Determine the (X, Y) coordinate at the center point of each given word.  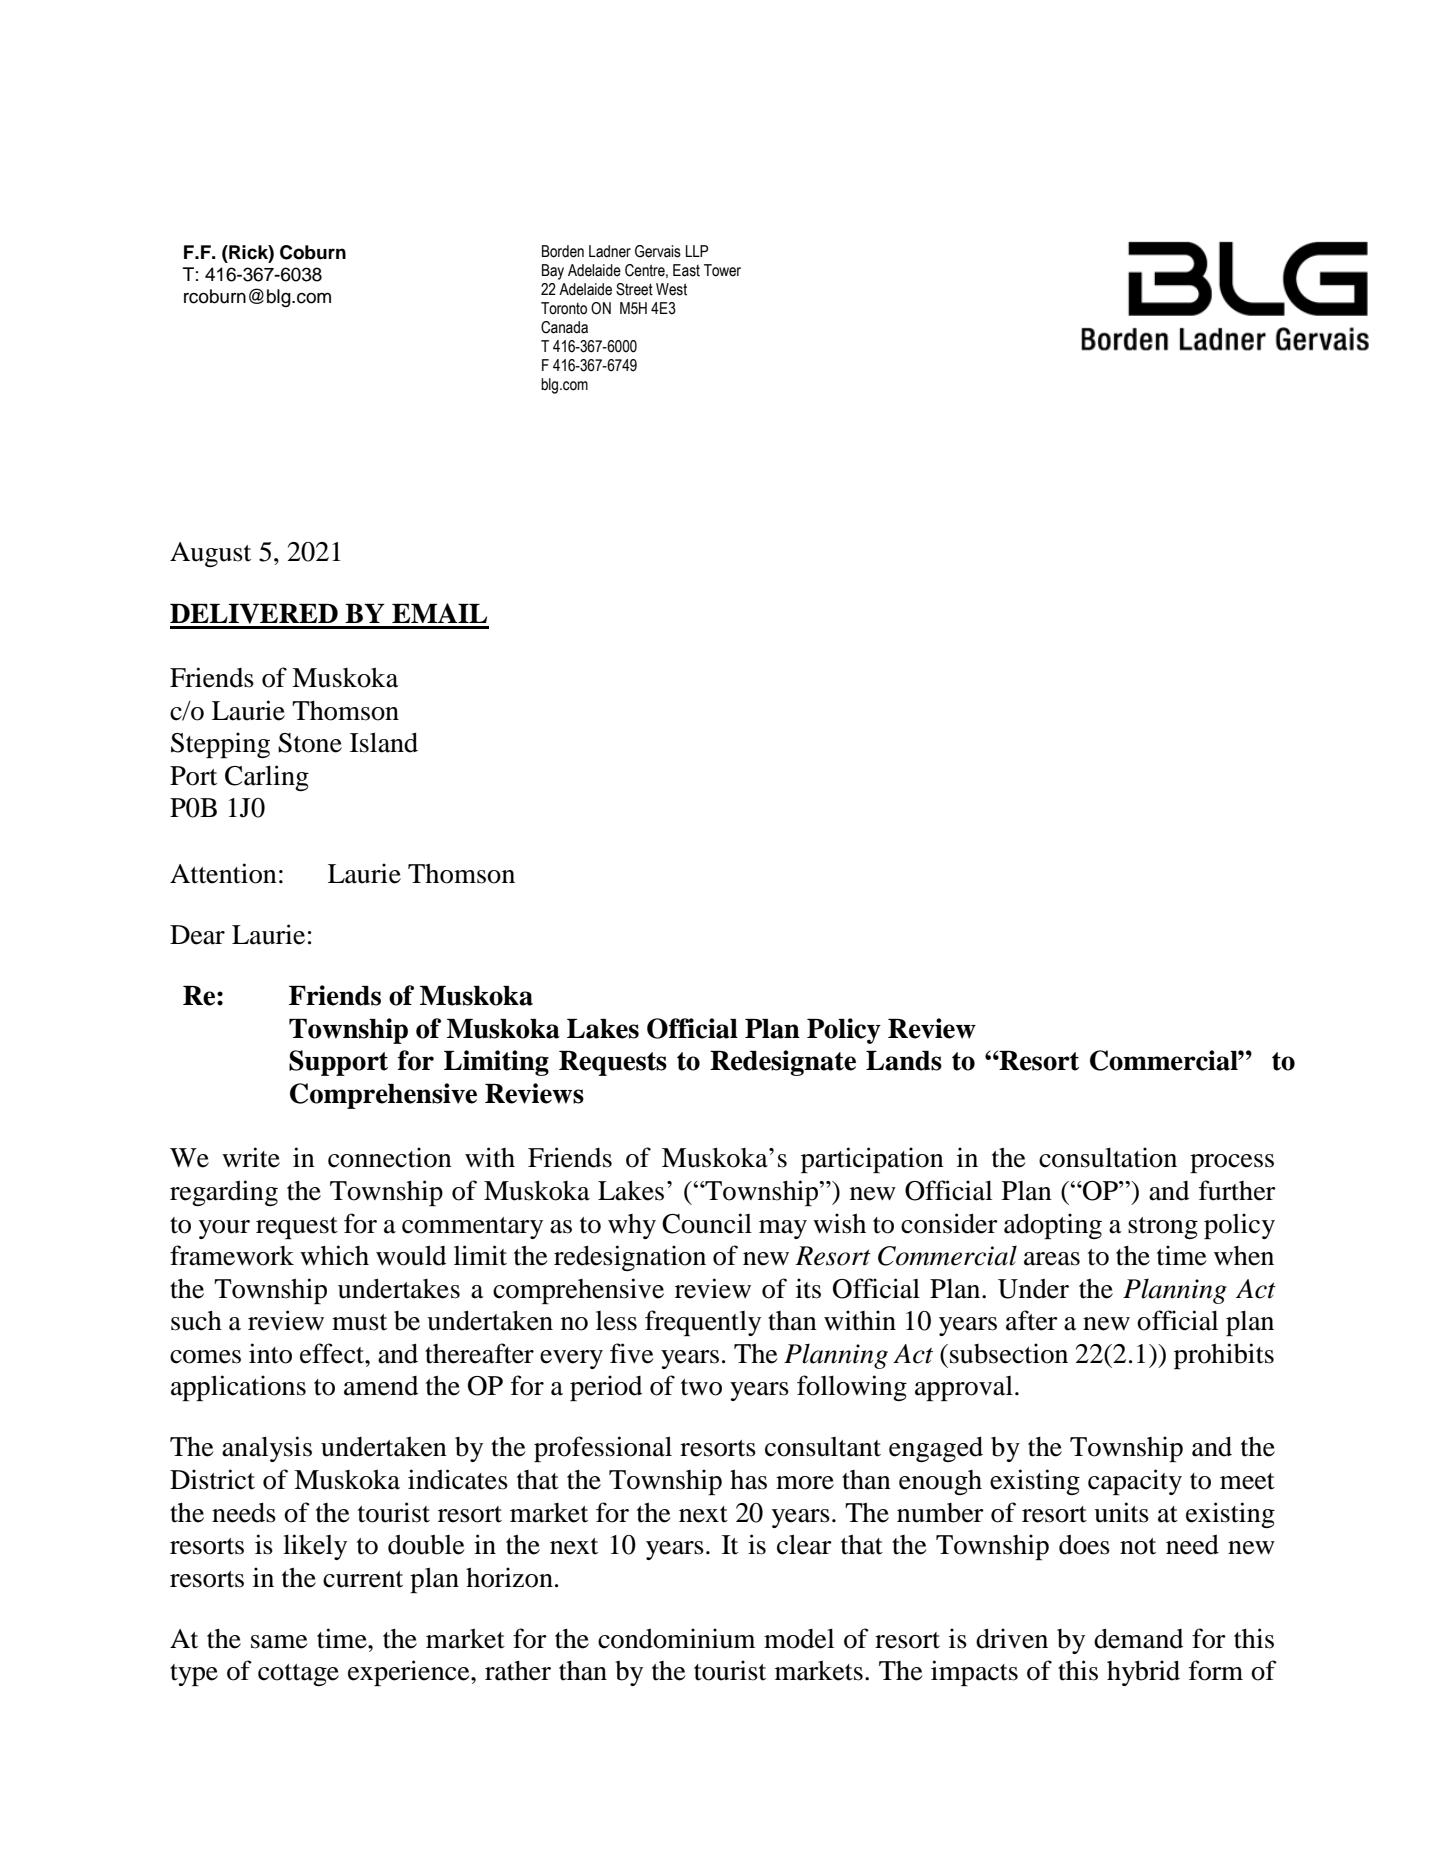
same (279, 1642)
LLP (697, 251)
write (251, 1157)
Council (707, 1223)
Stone (310, 743)
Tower (722, 270)
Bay (553, 272)
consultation (1108, 1157)
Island (384, 742)
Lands (904, 1061)
